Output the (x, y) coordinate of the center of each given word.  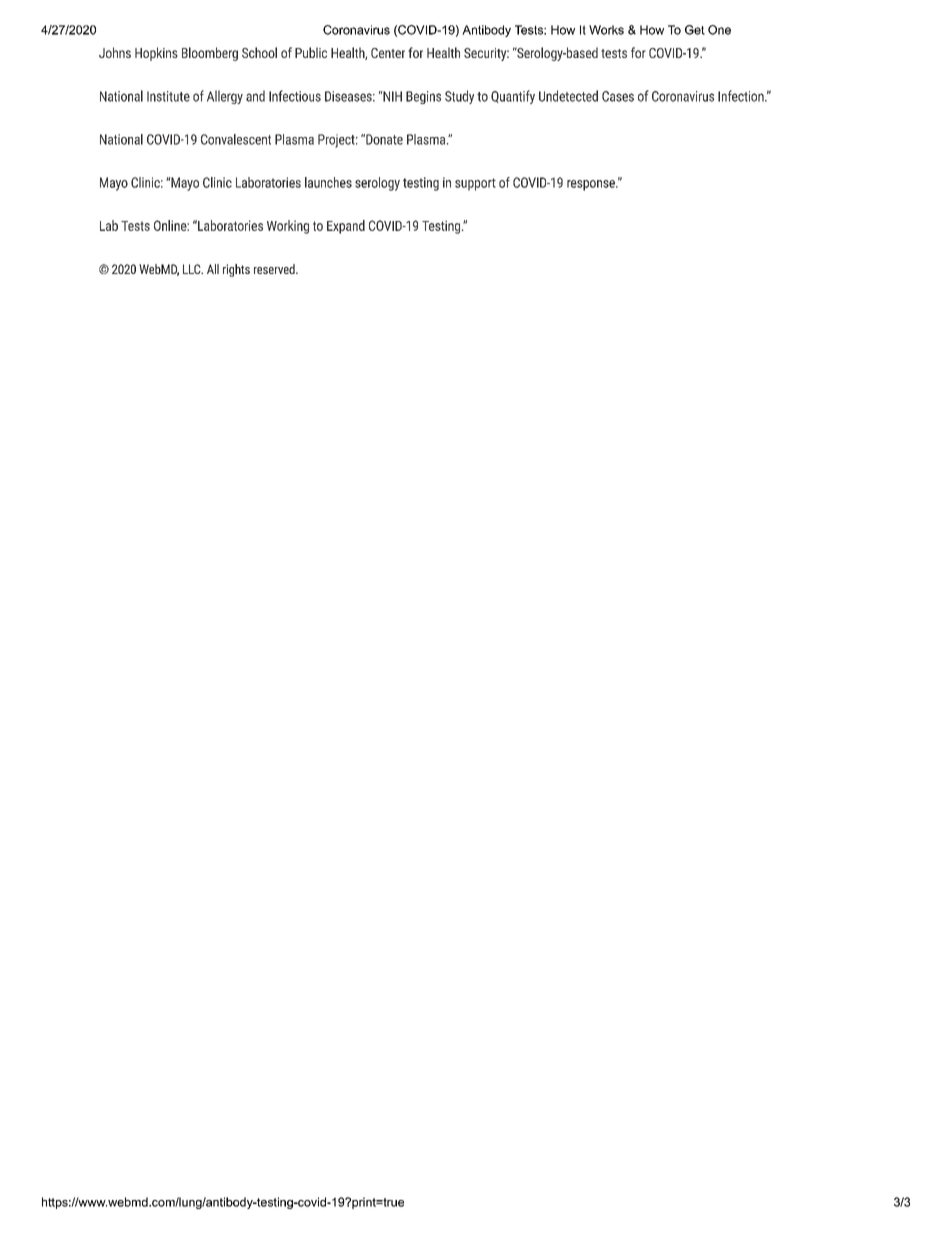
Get (695, 30)
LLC (193, 269)
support (475, 184)
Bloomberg (210, 54)
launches (328, 182)
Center (388, 53)
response (592, 185)
